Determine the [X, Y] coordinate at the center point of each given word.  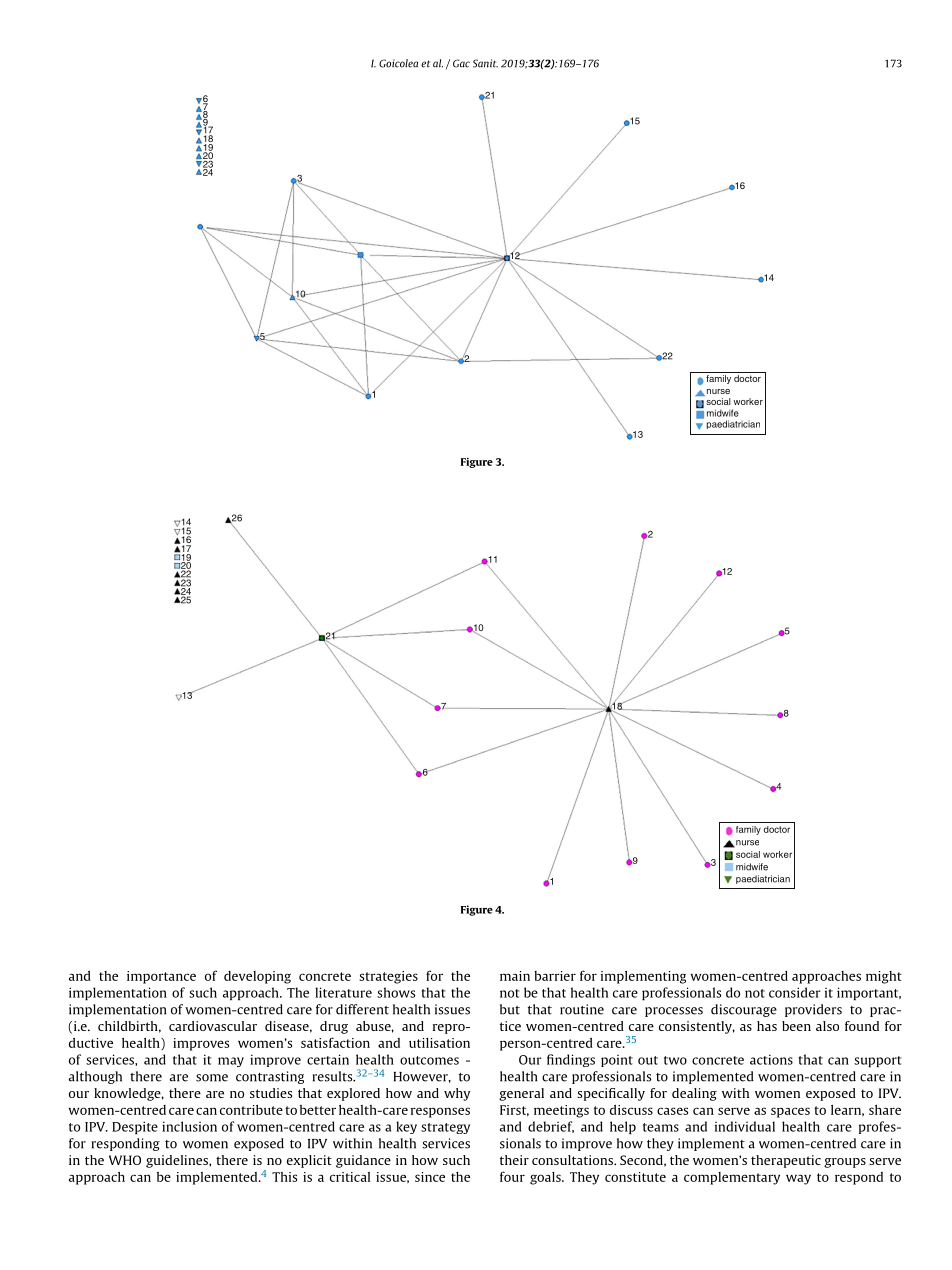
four [512, 1176]
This [284, 1177]
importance [161, 977]
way [798, 1179]
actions [771, 1059]
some [212, 1078]
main [515, 976]
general [521, 1094]
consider [795, 992]
